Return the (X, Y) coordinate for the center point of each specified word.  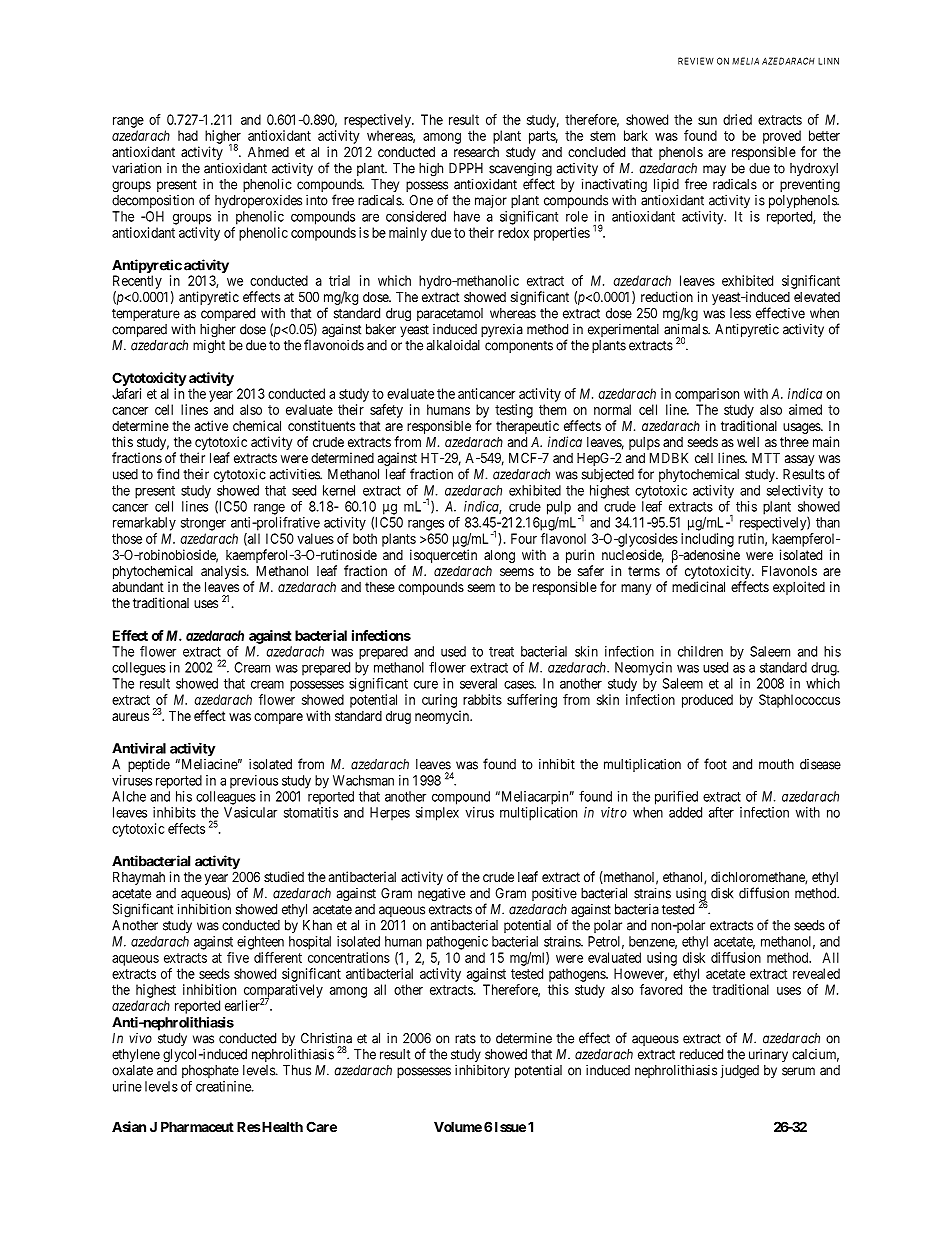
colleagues (226, 798)
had (188, 135)
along (499, 556)
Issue (510, 1126)
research (476, 152)
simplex (437, 814)
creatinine (224, 1086)
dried (737, 119)
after (721, 812)
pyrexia (502, 330)
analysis (224, 572)
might (209, 347)
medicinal (698, 586)
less (740, 313)
